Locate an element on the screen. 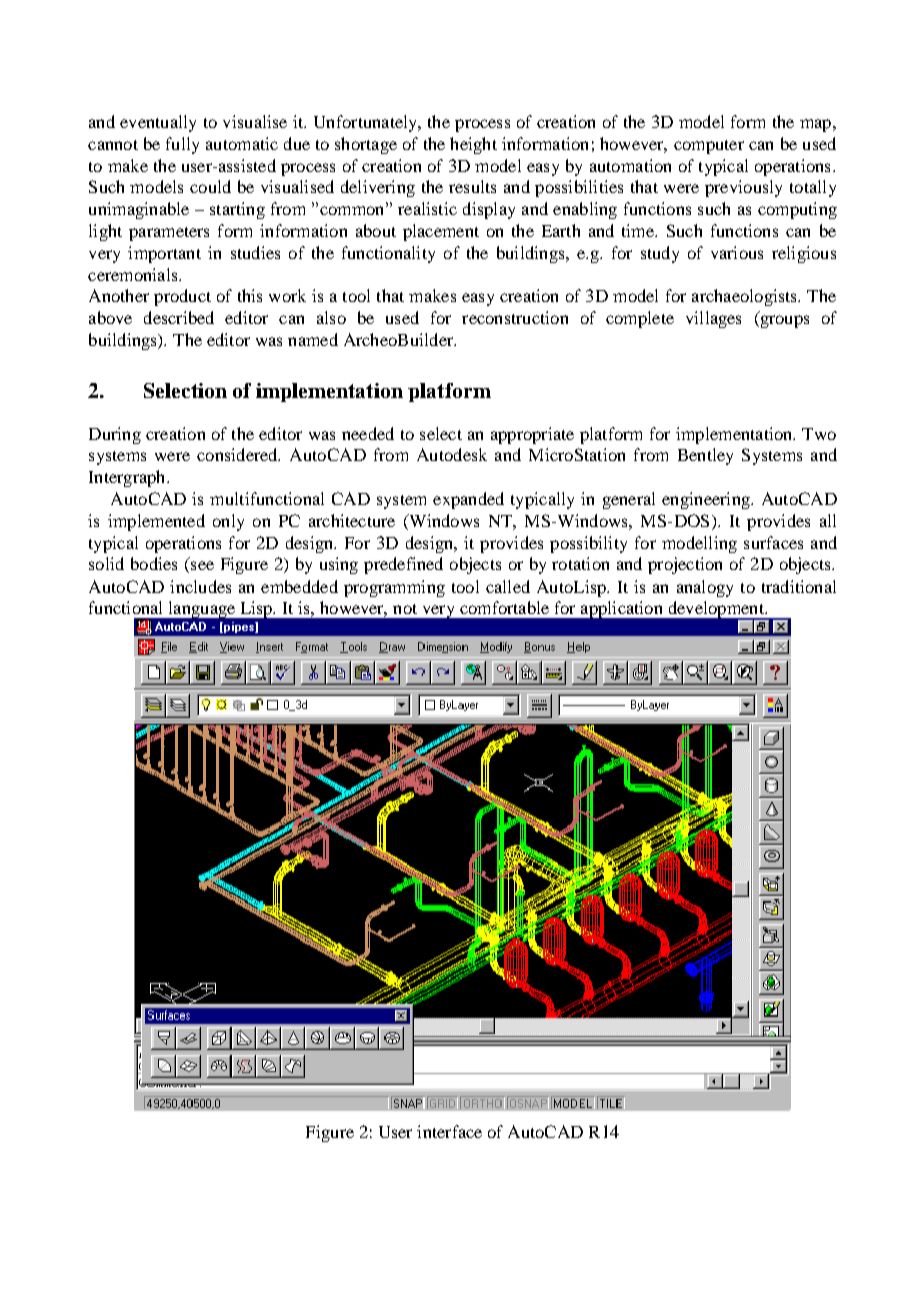 Image resolution: width=924 pixels, height=1308 pixels. computer is located at coordinates (709, 147).
